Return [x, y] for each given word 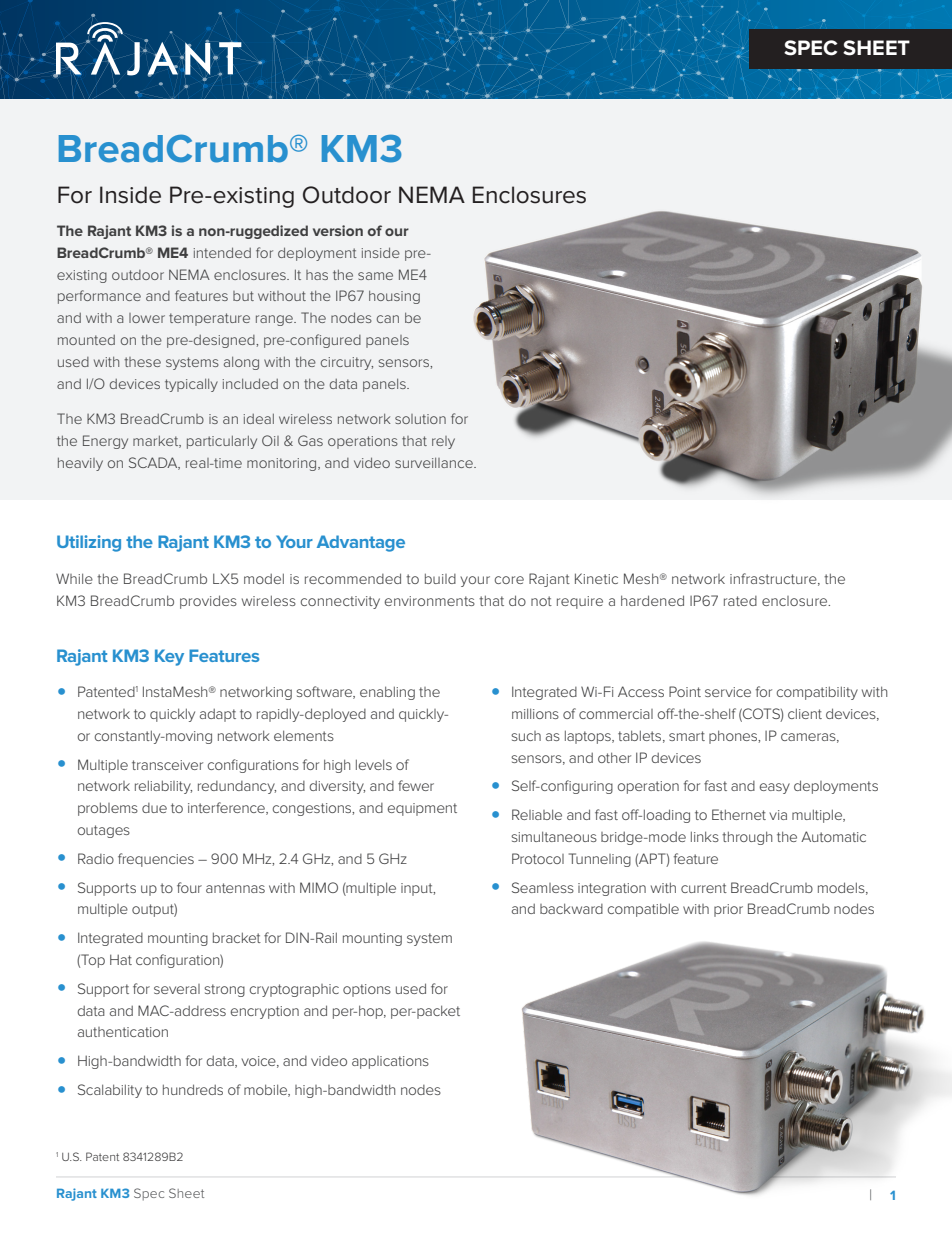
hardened [652, 600]
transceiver [167, 765]
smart [687, 736]
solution [420, 419]
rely [443, 442]
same [375, 276]
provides [208, 602]
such [526, 736]
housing [394, 297]
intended [222, 252]
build [440, 578]
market [157, 442]
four [189, 887]
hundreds [193, 1089]
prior [728, 910]
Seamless [543, 887]
